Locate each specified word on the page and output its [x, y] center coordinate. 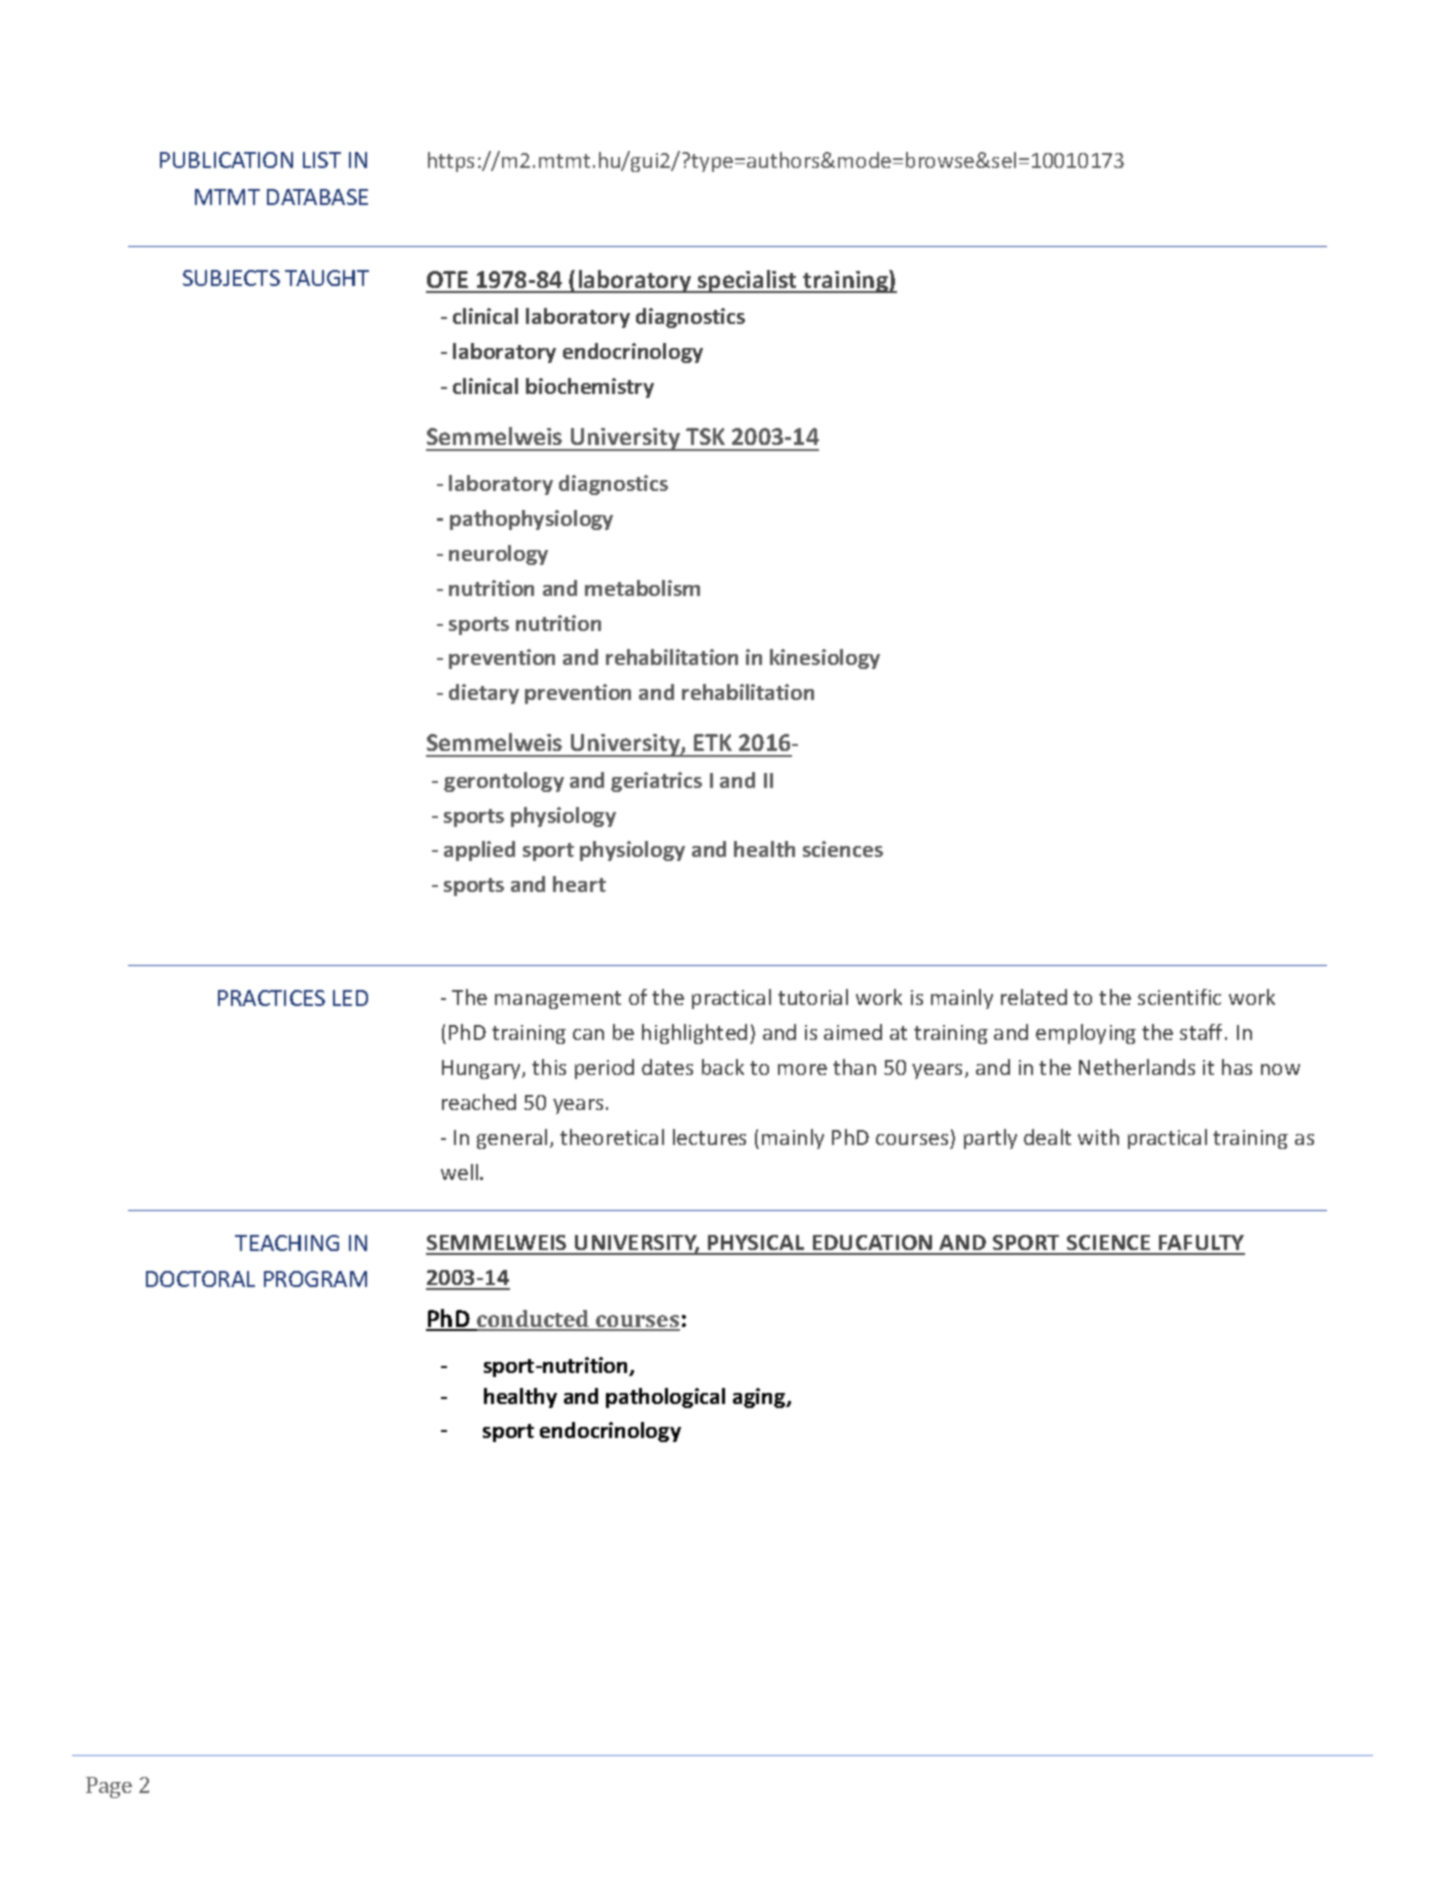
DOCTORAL [200, 1279]
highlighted [694, 1034]
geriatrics [656, 782]
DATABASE [317, 197]
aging [760, 1398]
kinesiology [825, 659]
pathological [665, 1398]
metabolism [642, 588]
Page [109, 1787]
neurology [498, 555]
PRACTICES [271, 998]
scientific [1179, 997]
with [1098, 1137]
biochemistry [590, 388]
